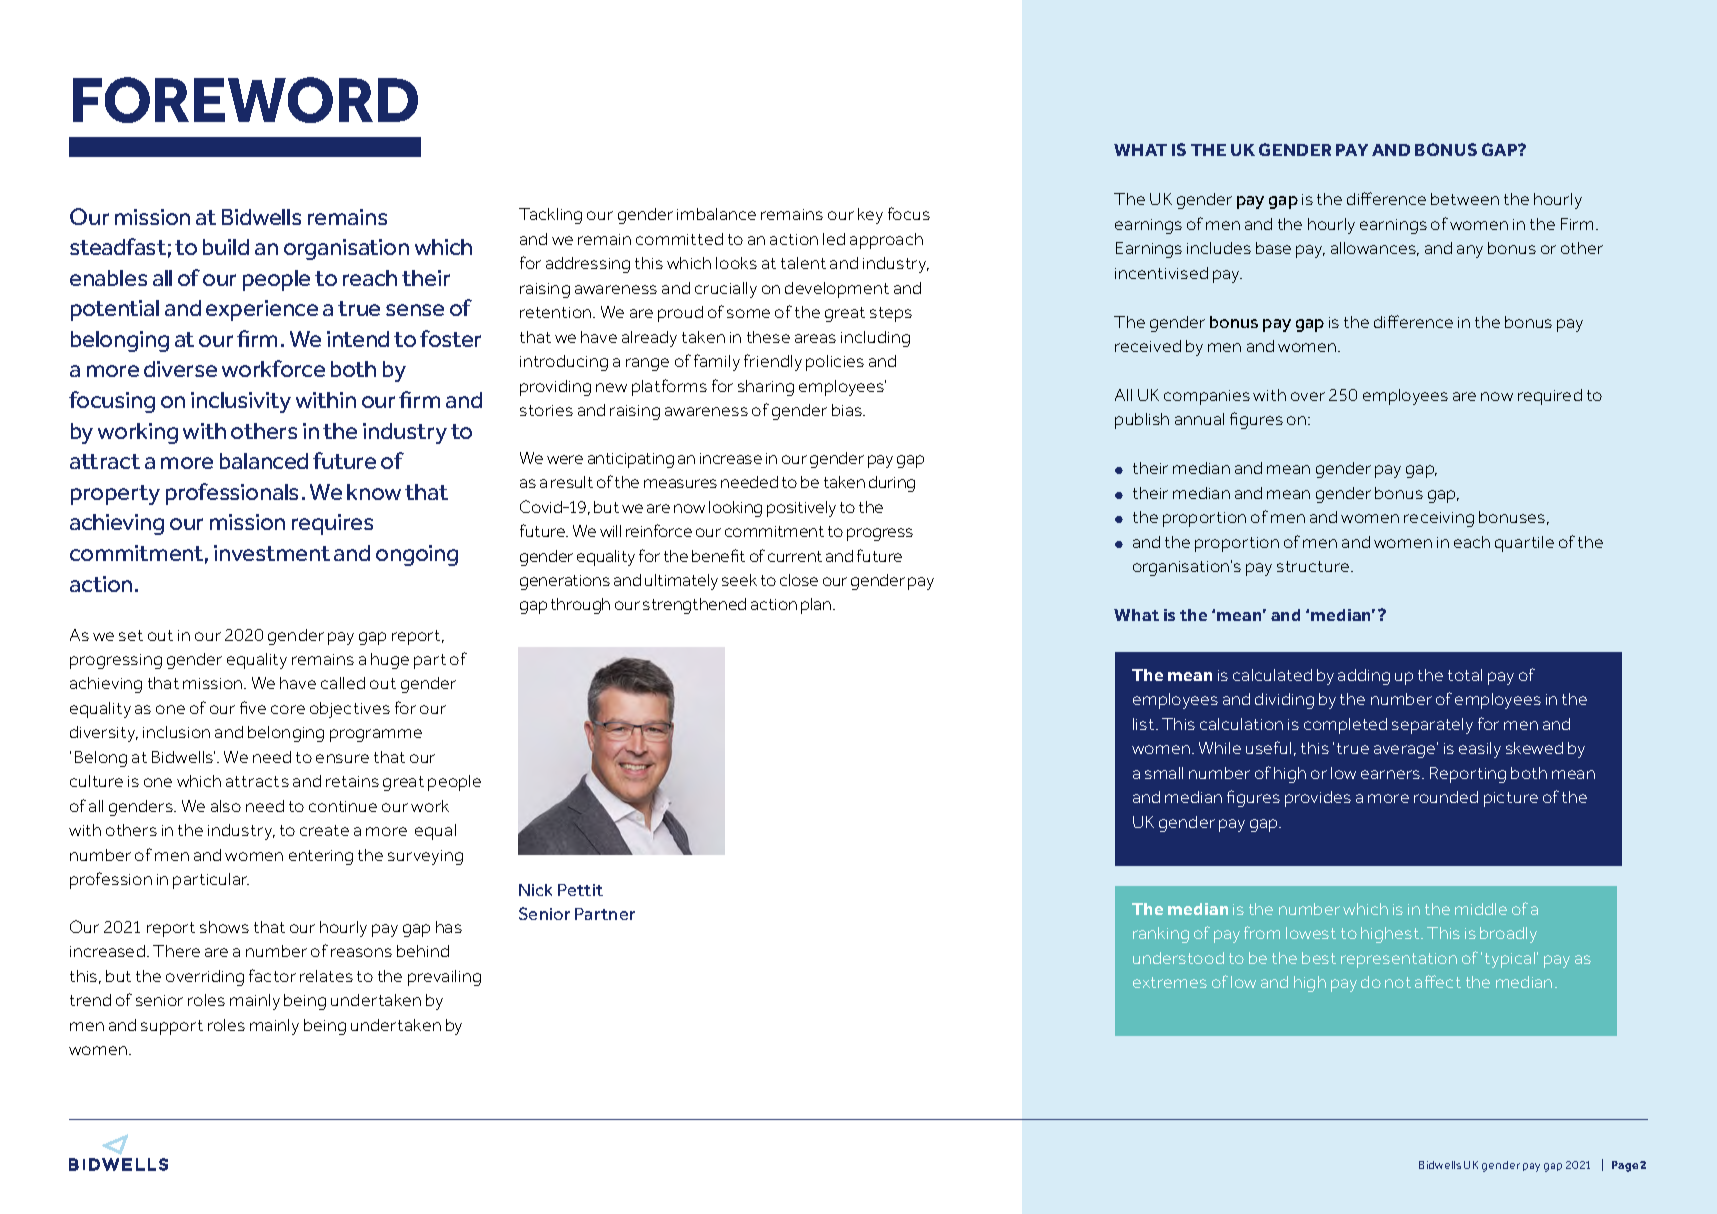 The width and height of the screenshot is (1717, 1214). What do you see at coordinates (245, 100) in the screenshot?
I see `FOREWORD` at bounding box center [245, 100].
